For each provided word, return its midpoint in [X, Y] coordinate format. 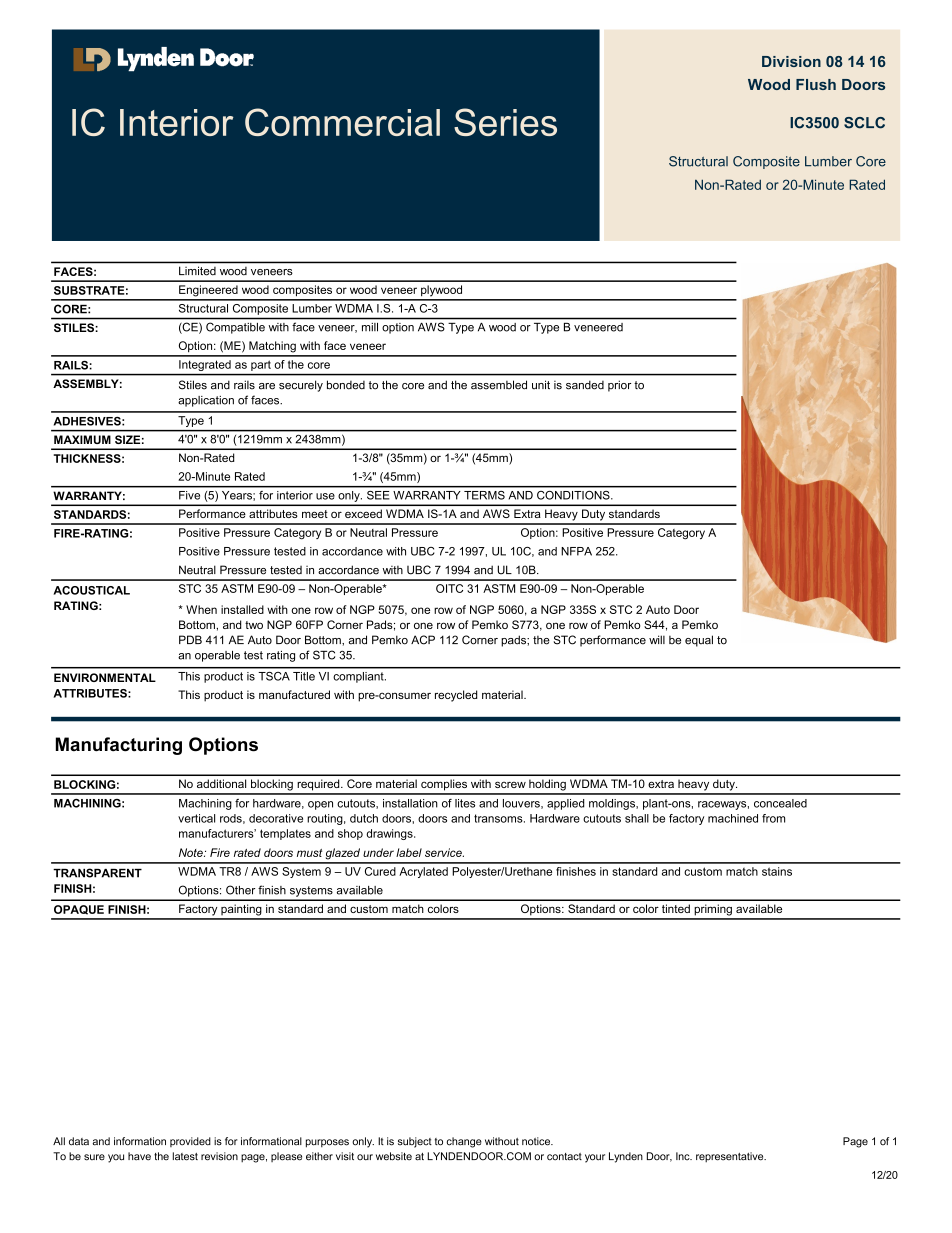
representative [731, 1157]
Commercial [342, 122]
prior [619, 386]
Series [505, 122]
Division [791, 61]
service [444, 852]
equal [699, 641]
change [464, 1142]
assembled [499, 385]
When [201, 609]
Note [192, 852]
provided [190, 1142]
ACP [423, 640]
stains [777, 871]
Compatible [235, 328]
